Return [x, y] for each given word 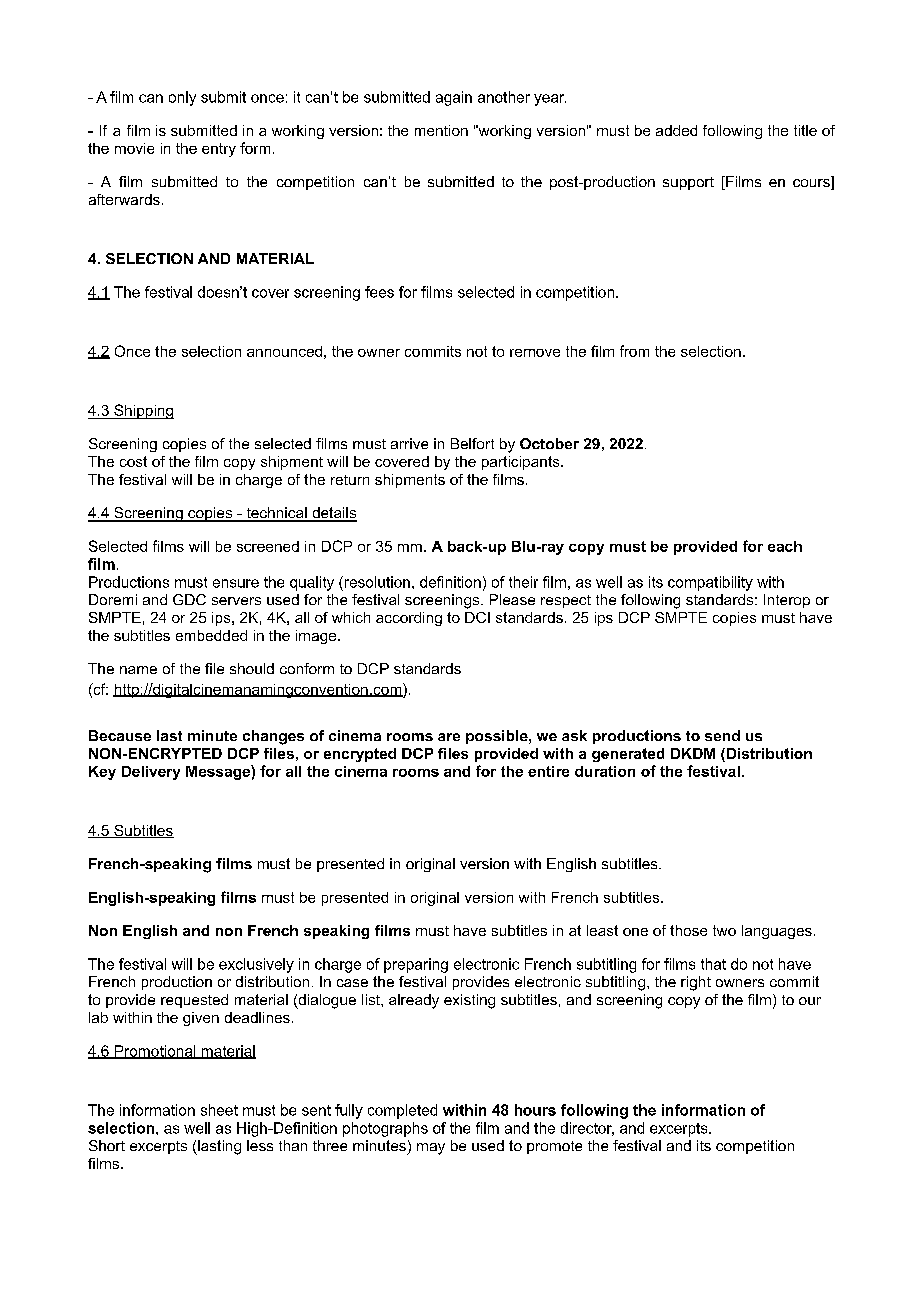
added [676, 130]
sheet [219, 1110]
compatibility [710, 583]
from [634, 351]
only [182, 98]
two [724, 930]
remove [535, 353]
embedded [211, 635]
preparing [416, 965]
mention [441, 130]
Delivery [151, 773]
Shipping [143, 411]
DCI [477, 617]
